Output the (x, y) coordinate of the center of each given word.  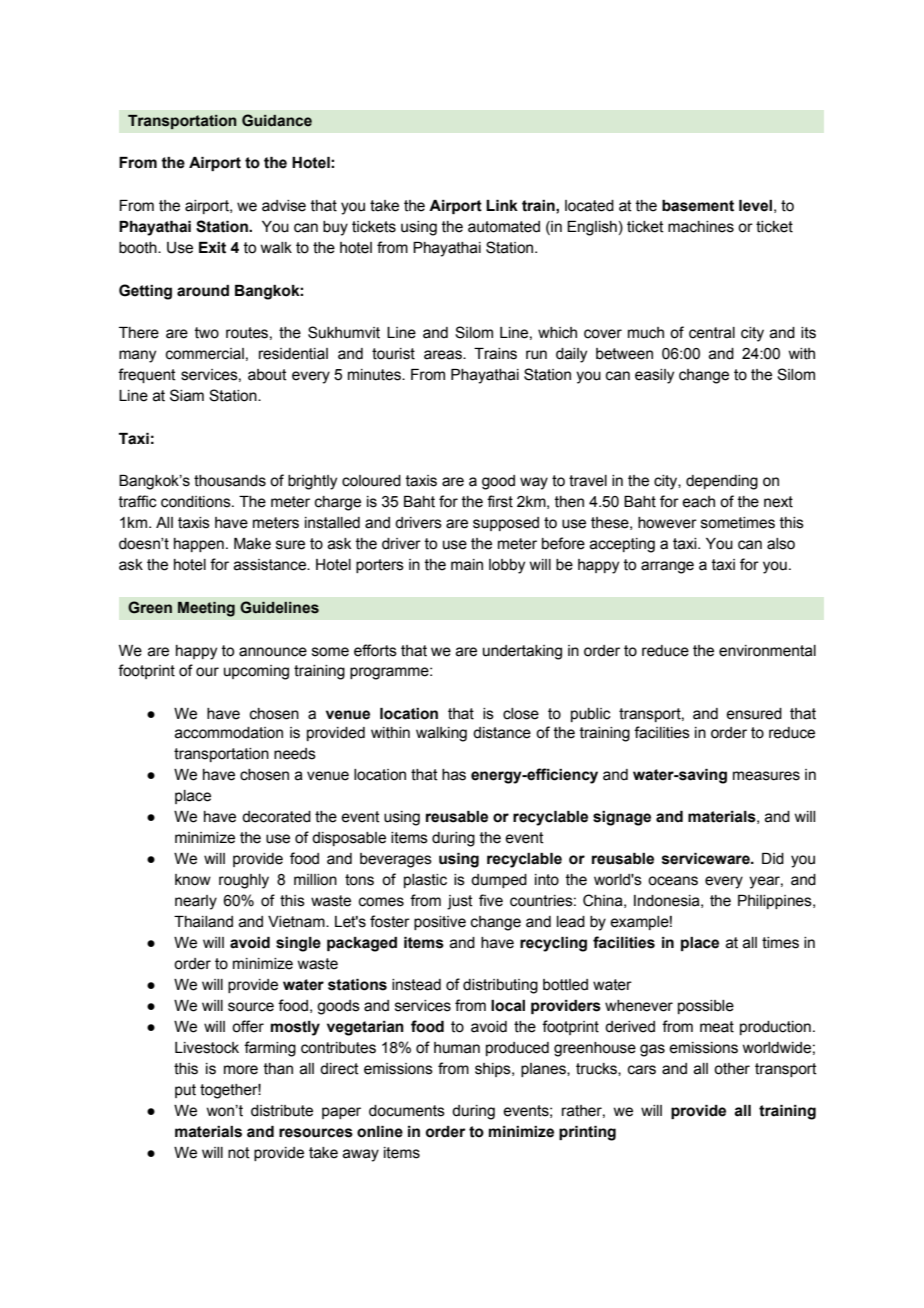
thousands (230, 481)
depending (722, 482)
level (755, 206)
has (454, 775)
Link (502, 205)
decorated (276, 817)
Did (773, 859)
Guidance (277, 120)
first (500, 501)
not (239, 1153)
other (732, 1069)
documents (407, 1111)
